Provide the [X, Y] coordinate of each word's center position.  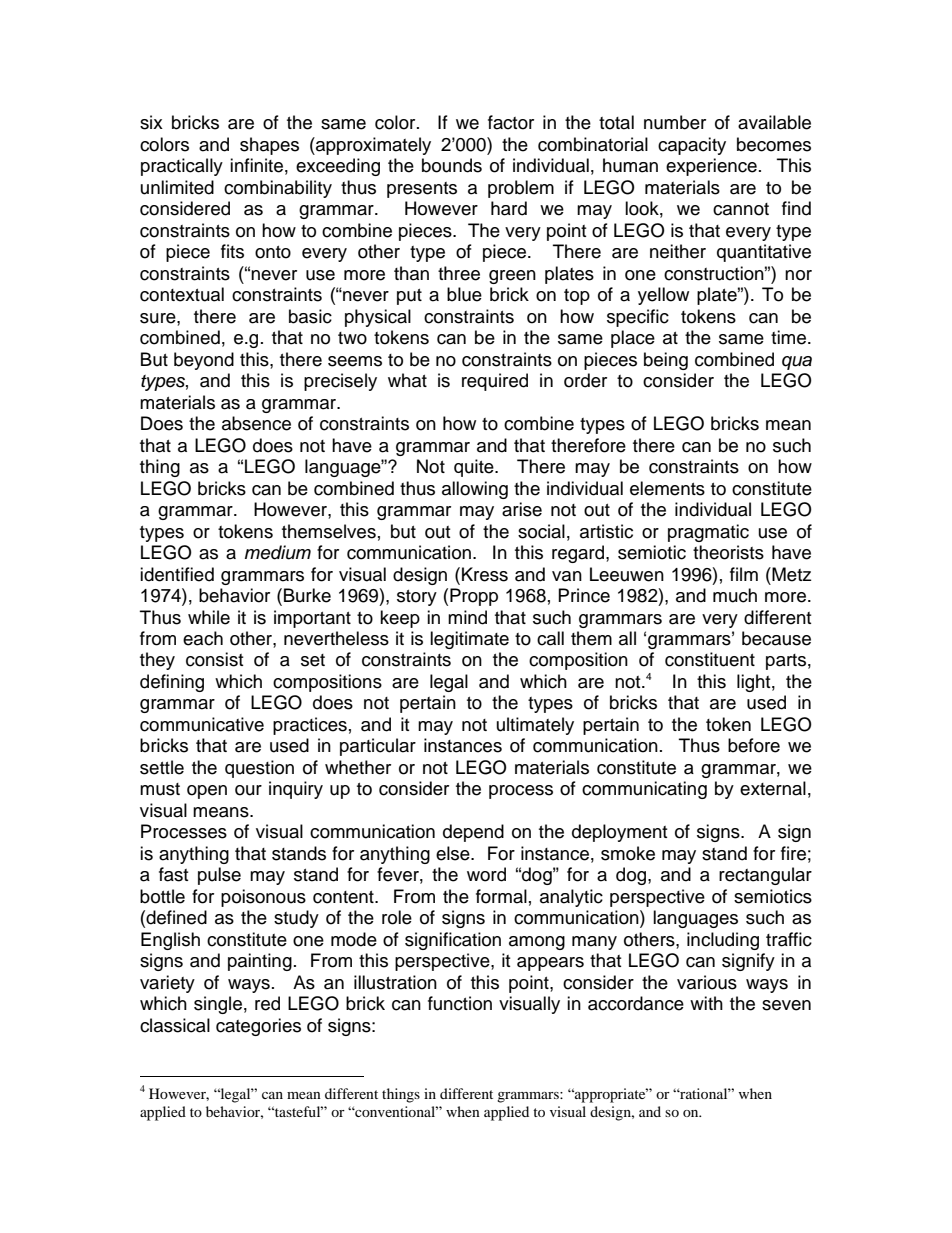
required [495, 382]
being [666, 361]
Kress [485, 574]
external [773, 788]
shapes [269, 146]
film [744, 574]
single [218, 1005]
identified [177, 574]
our [248, 790]
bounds [452, 165]
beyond [204, 361]
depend [473, 833]
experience [711, 167]
